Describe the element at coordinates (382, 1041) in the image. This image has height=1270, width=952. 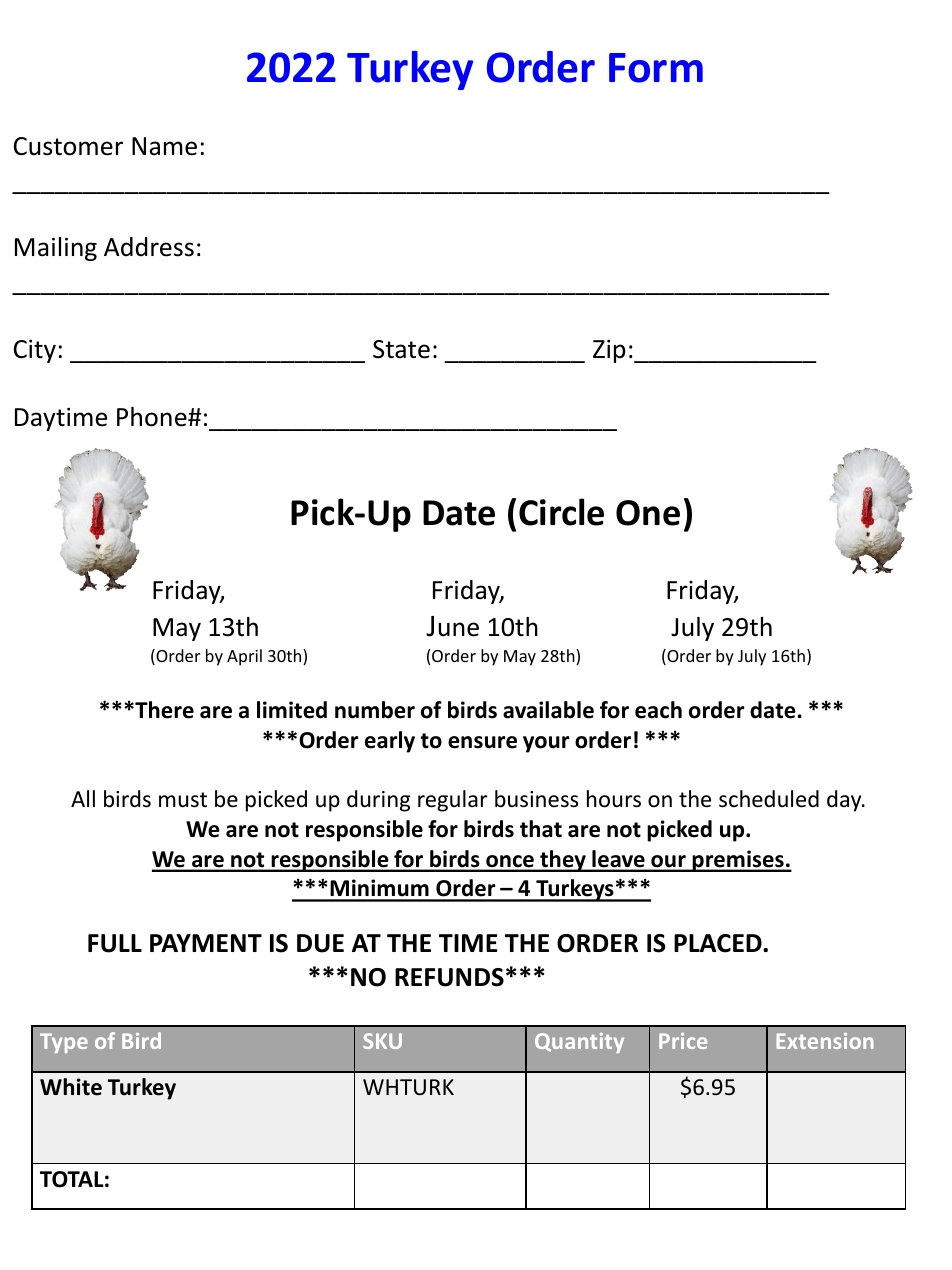
I see `SKU` at that location.
